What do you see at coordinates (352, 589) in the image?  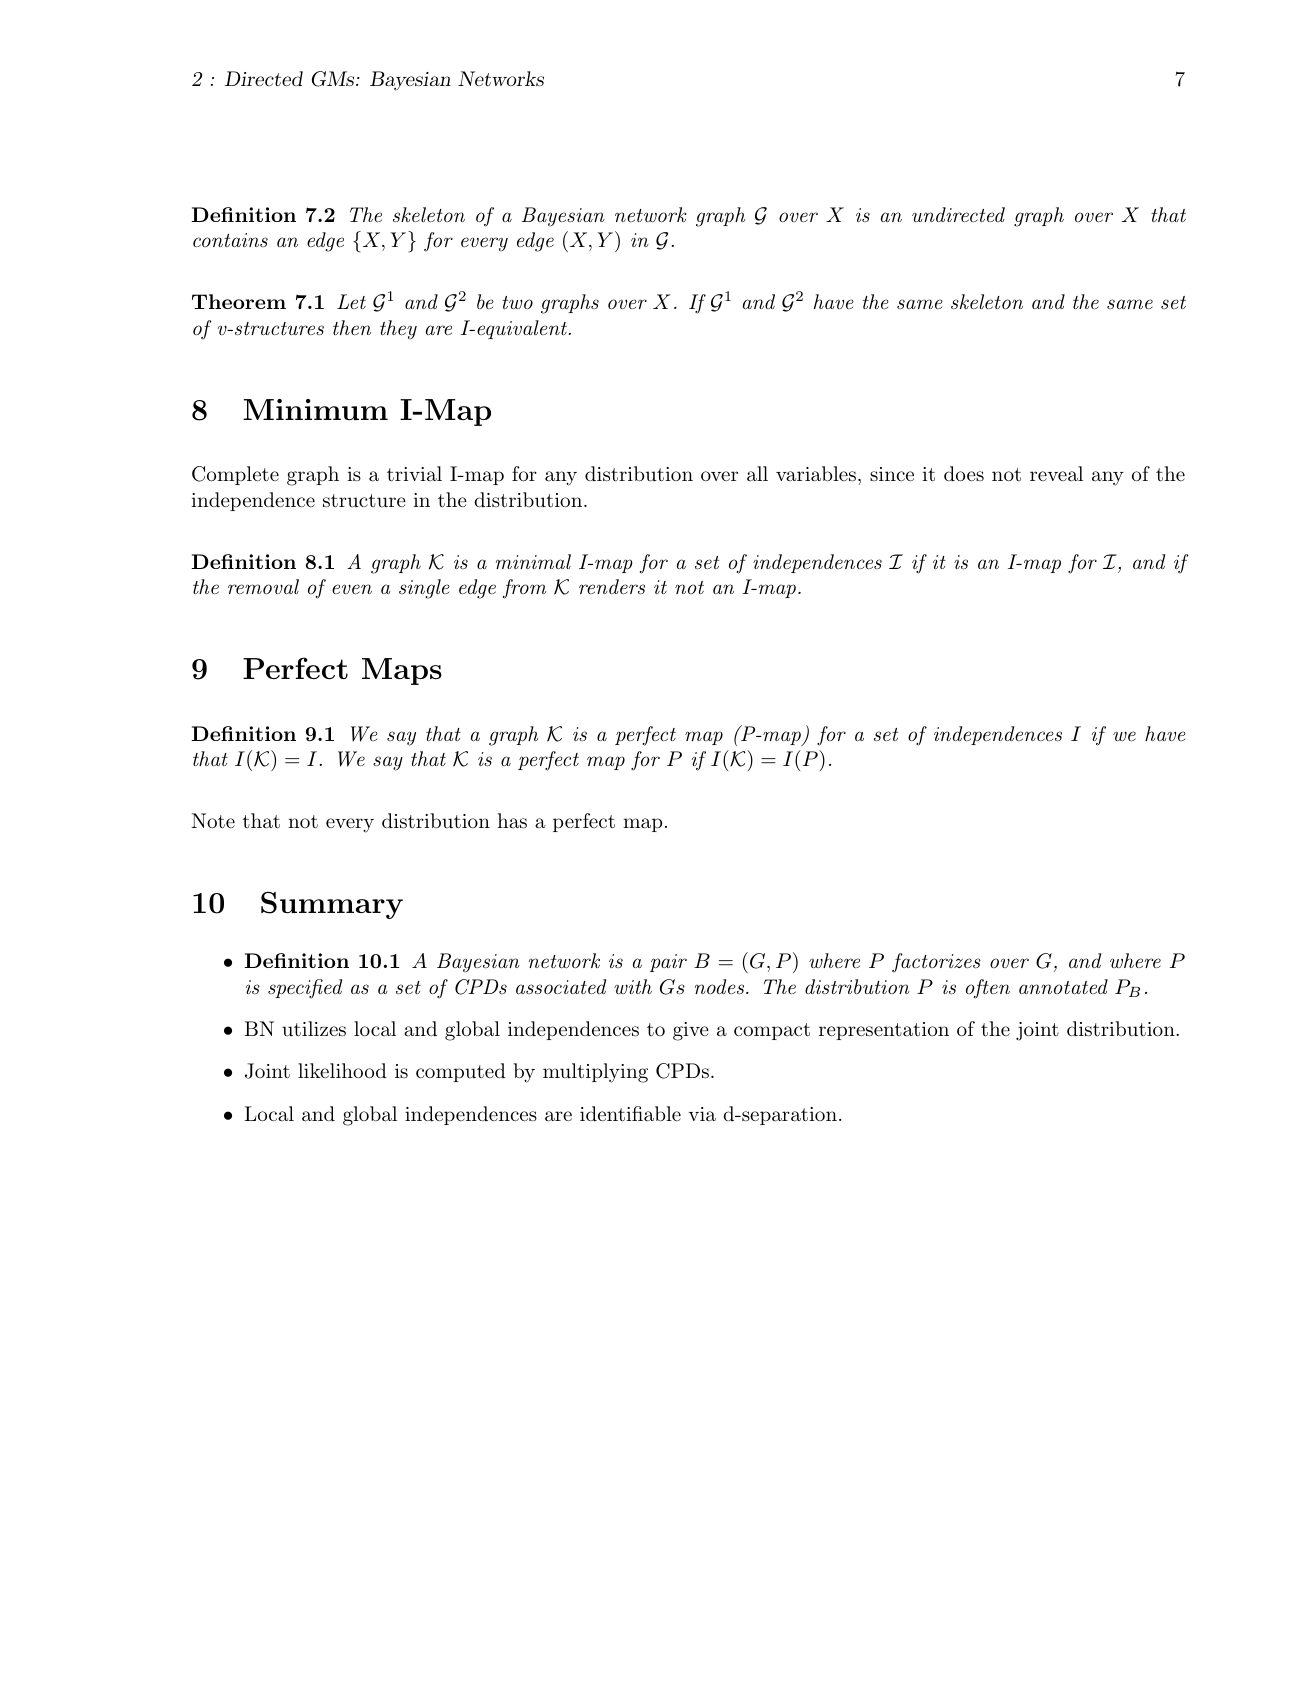 I see `even` at bounding box center [352, 589].
